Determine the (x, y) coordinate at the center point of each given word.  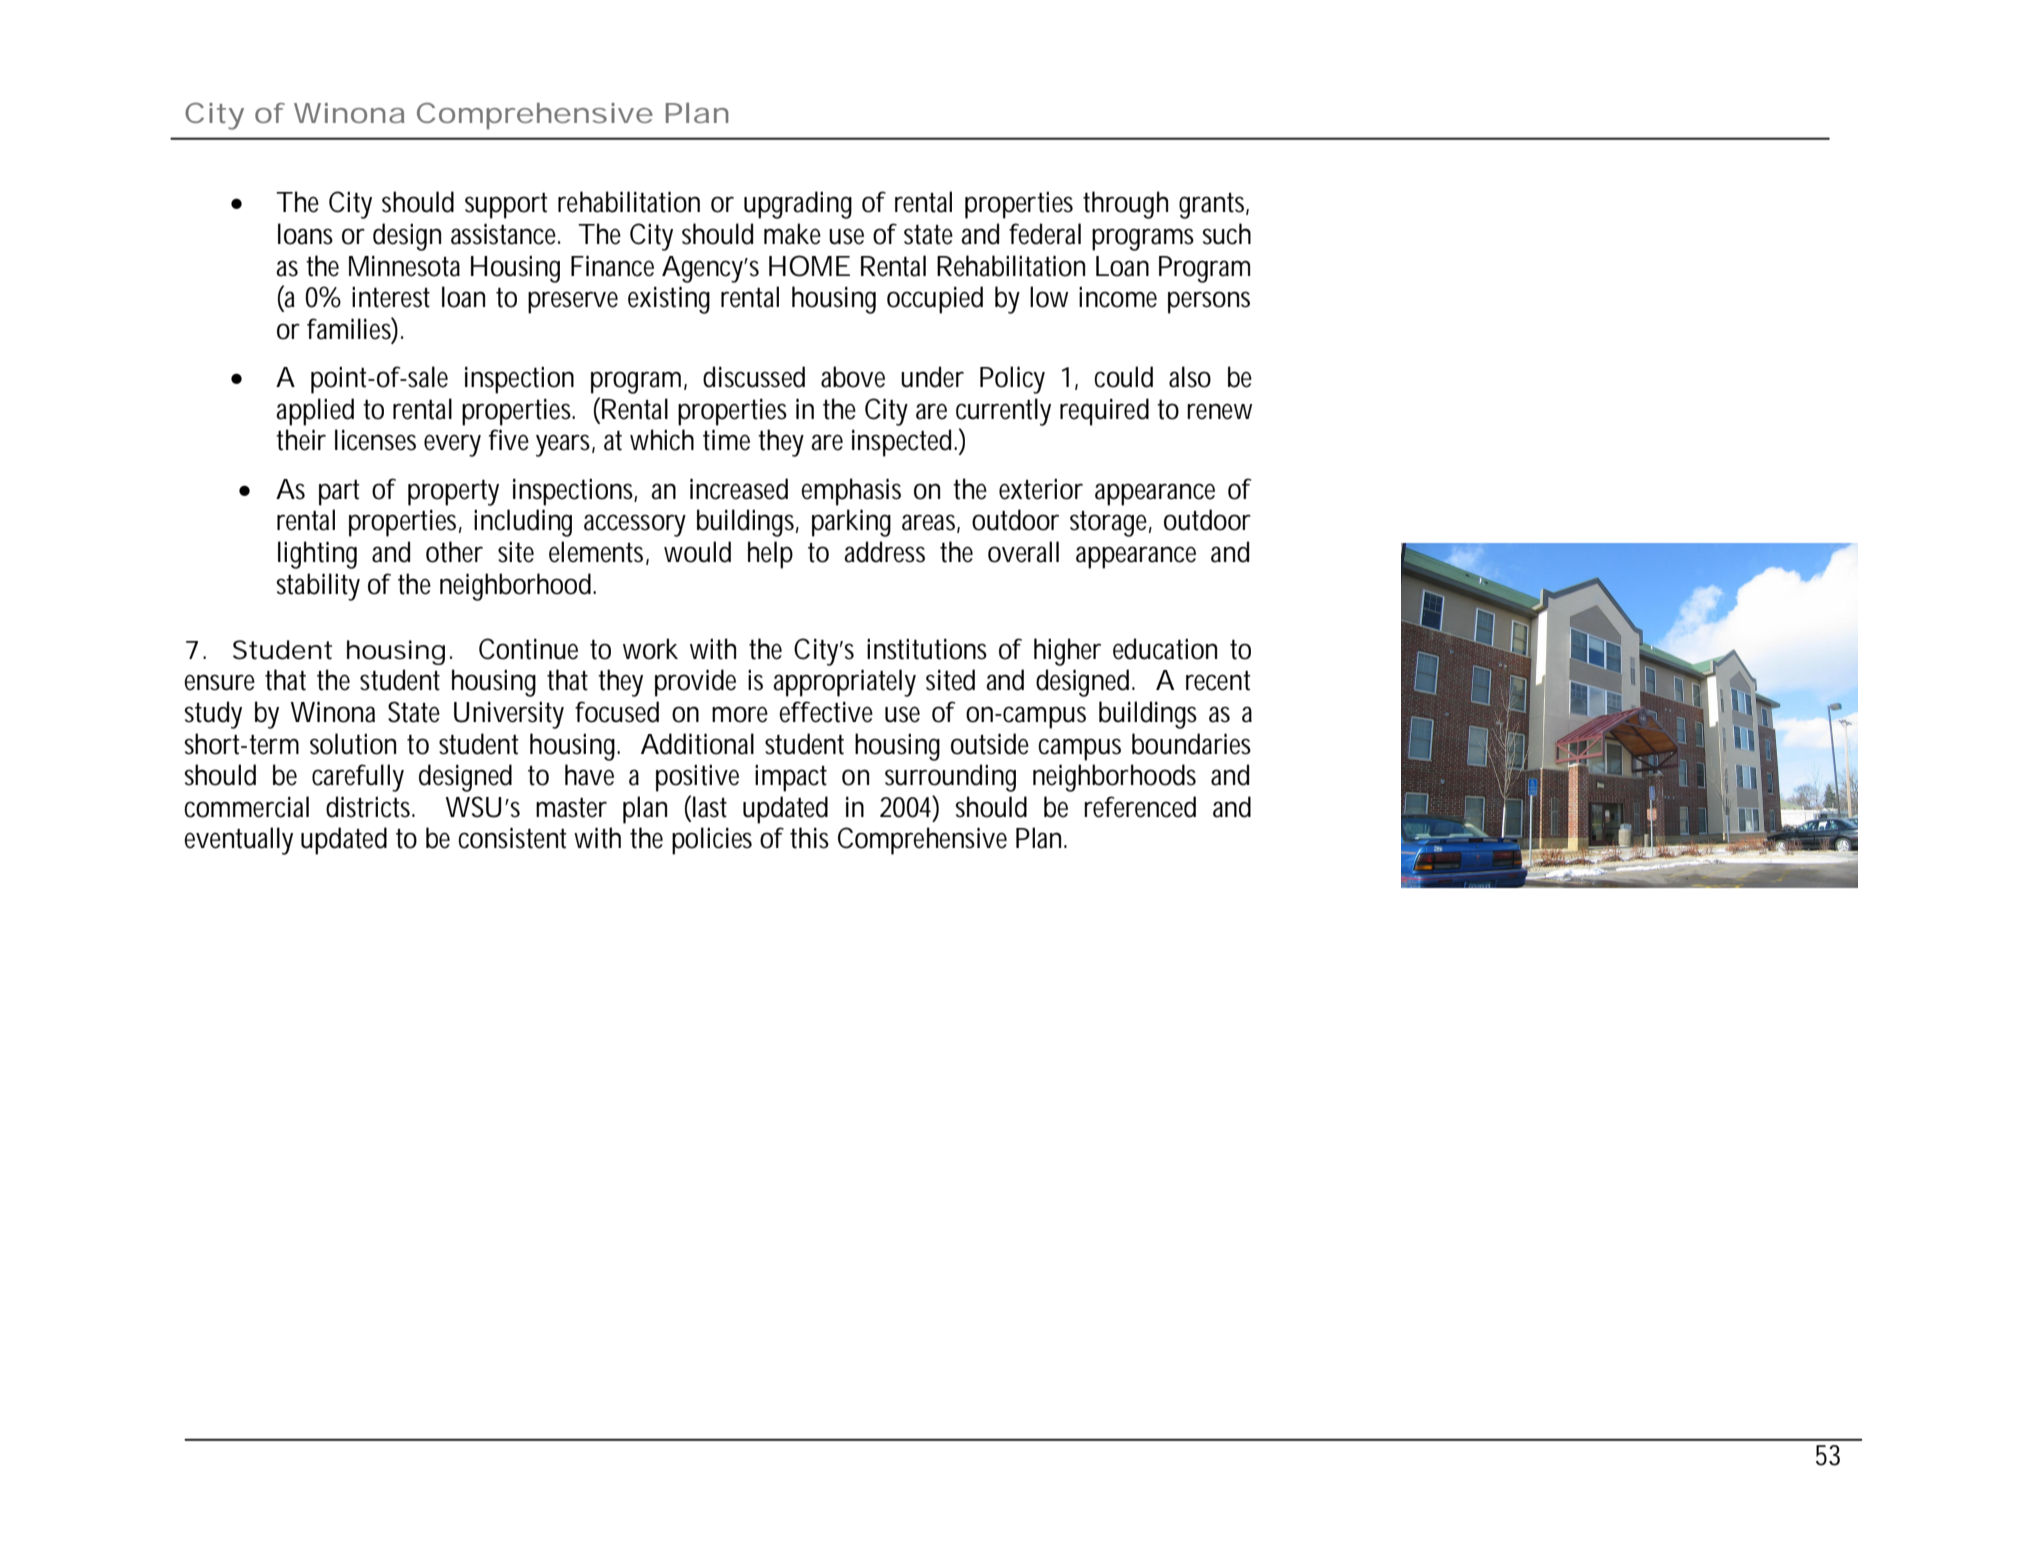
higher (1067, 652)
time (726, 440)
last (710, 807)
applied (315, 412)
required (1104, 412)
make (792, 234)
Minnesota (404, 266)
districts (370, 807)
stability (318, 587)
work (650, 649)
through (1125, 205)
